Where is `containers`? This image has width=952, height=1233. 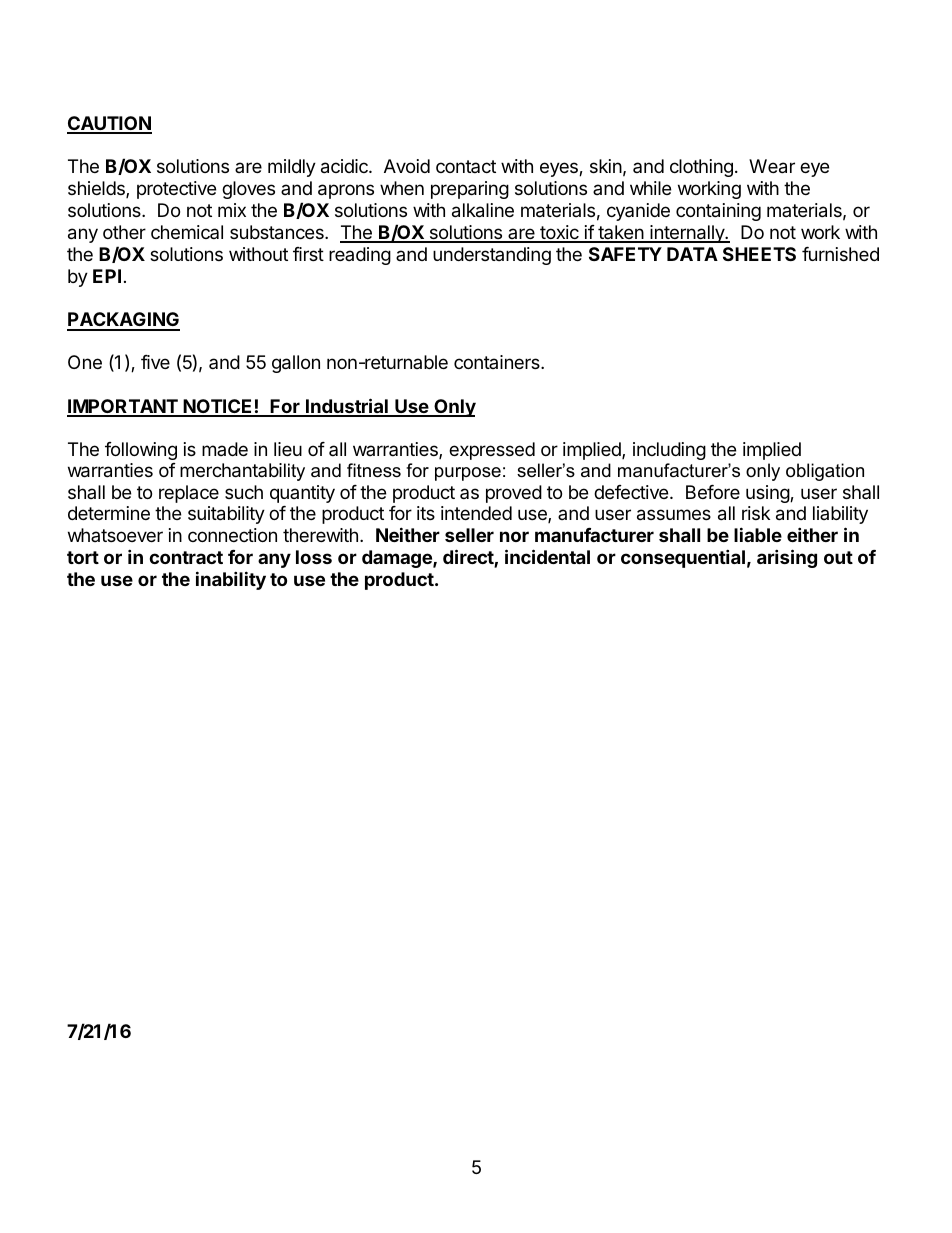
containers is located at coordinates (498, 362).
